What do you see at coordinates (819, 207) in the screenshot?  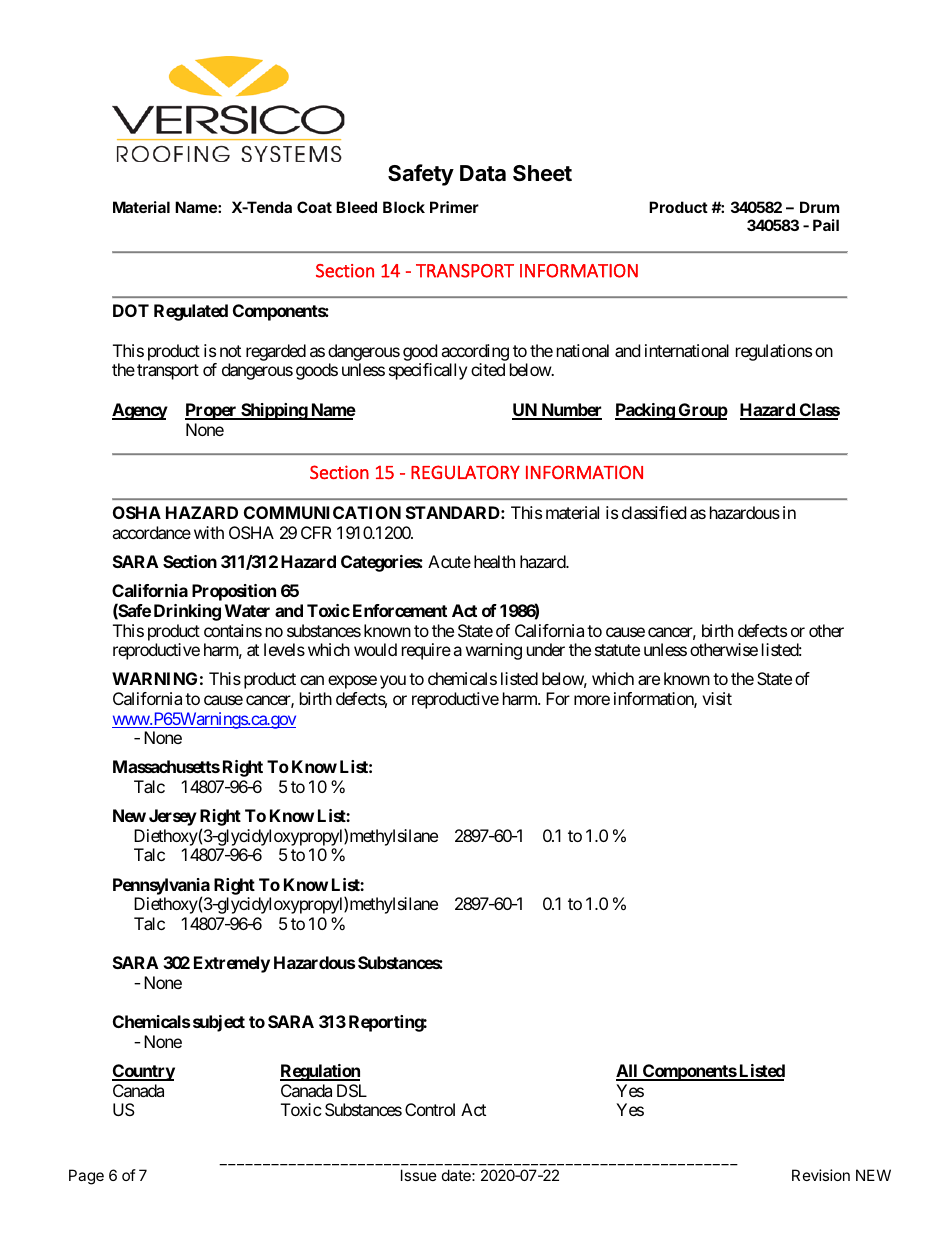 I see `Drum` at bounding box center [819, 207].
